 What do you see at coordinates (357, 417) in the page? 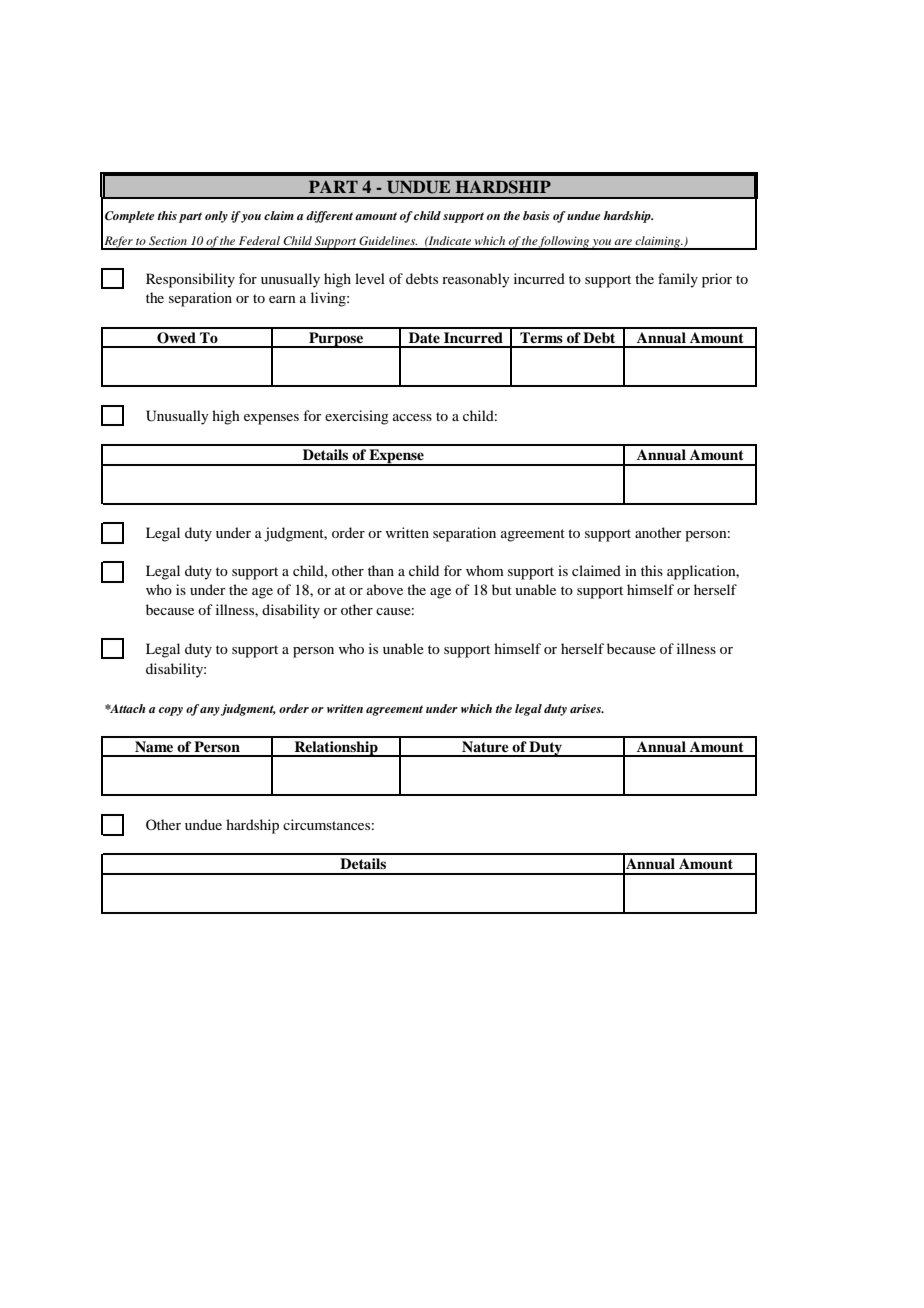
I see `exercising` at bounding box center [357, 417].
